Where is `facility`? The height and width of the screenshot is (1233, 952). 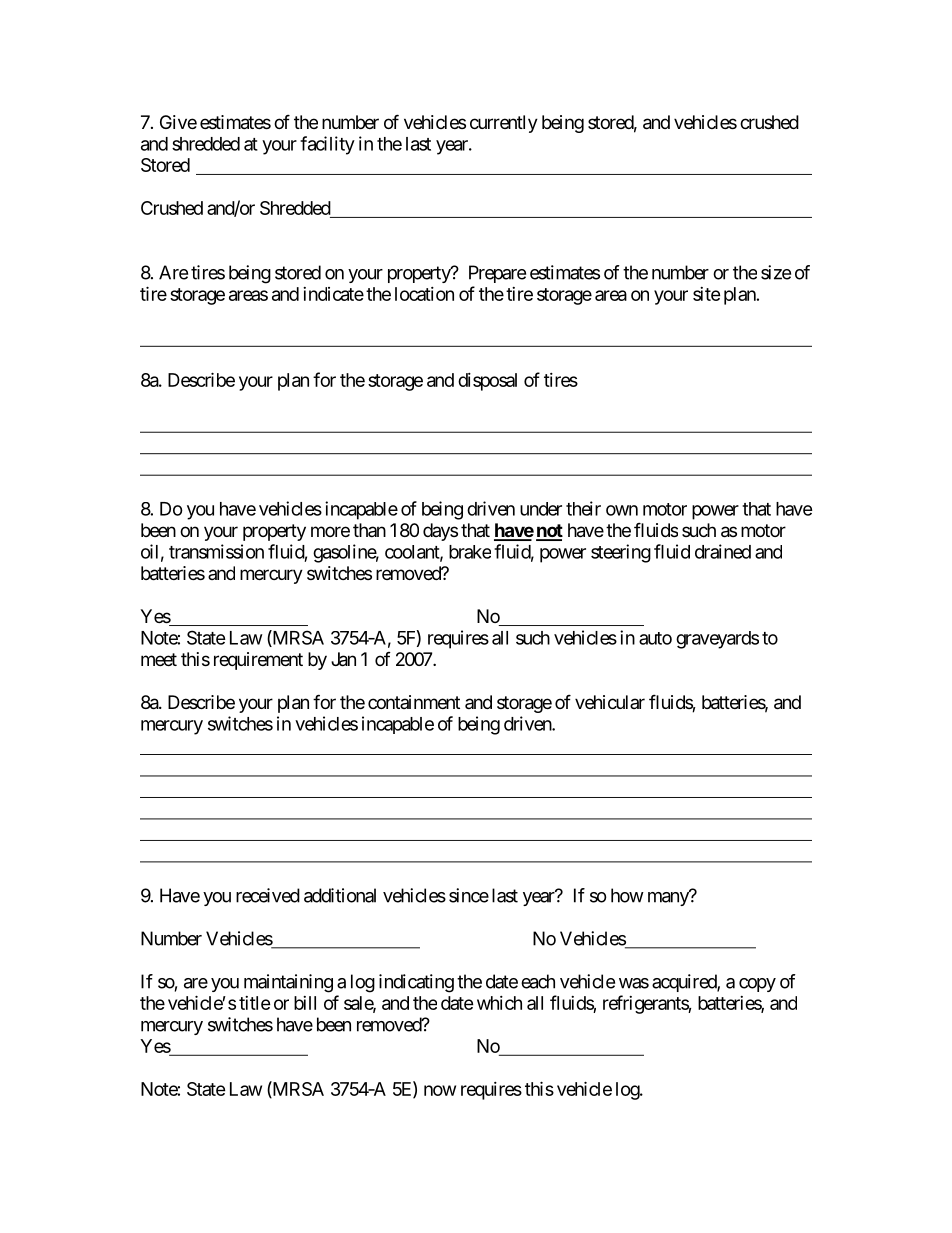
facility is located at coordinates (327, 145).
